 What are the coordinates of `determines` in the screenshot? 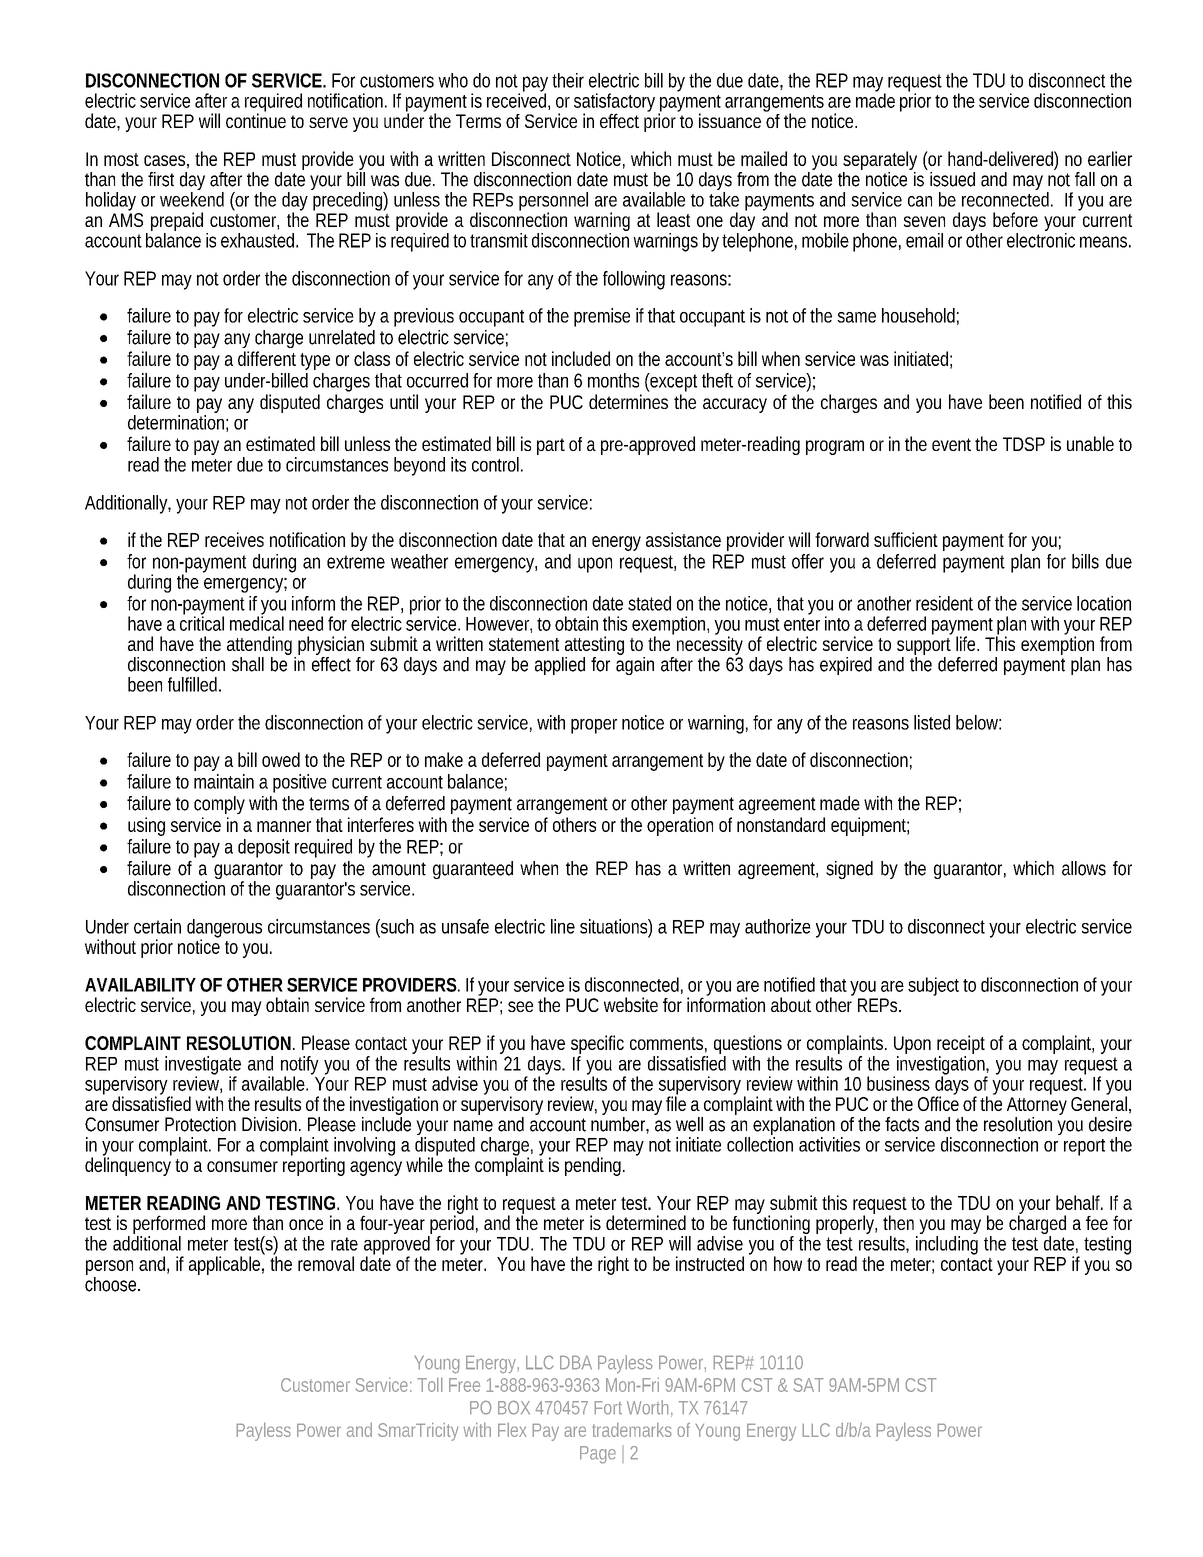 It's located at (628, 401).
